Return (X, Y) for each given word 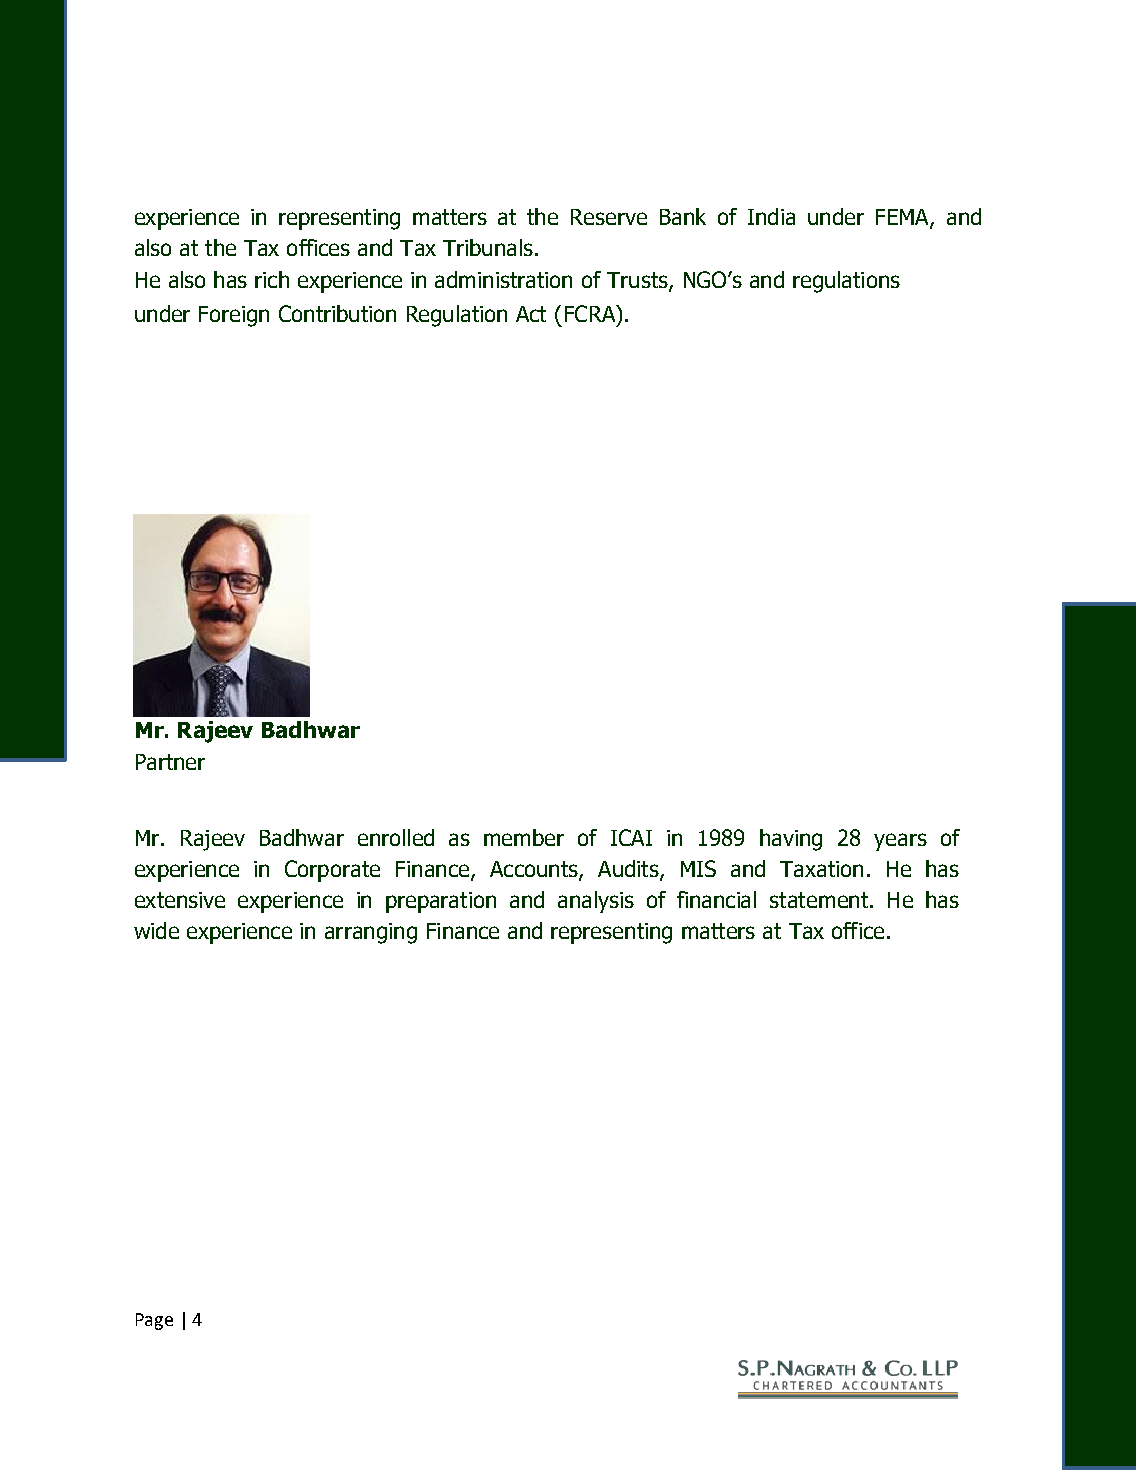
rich (272, 279)
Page (154, 1321)
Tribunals (488, 247)
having (791, 840)
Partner (170, 762)
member (524, 837)
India (771, 216)
